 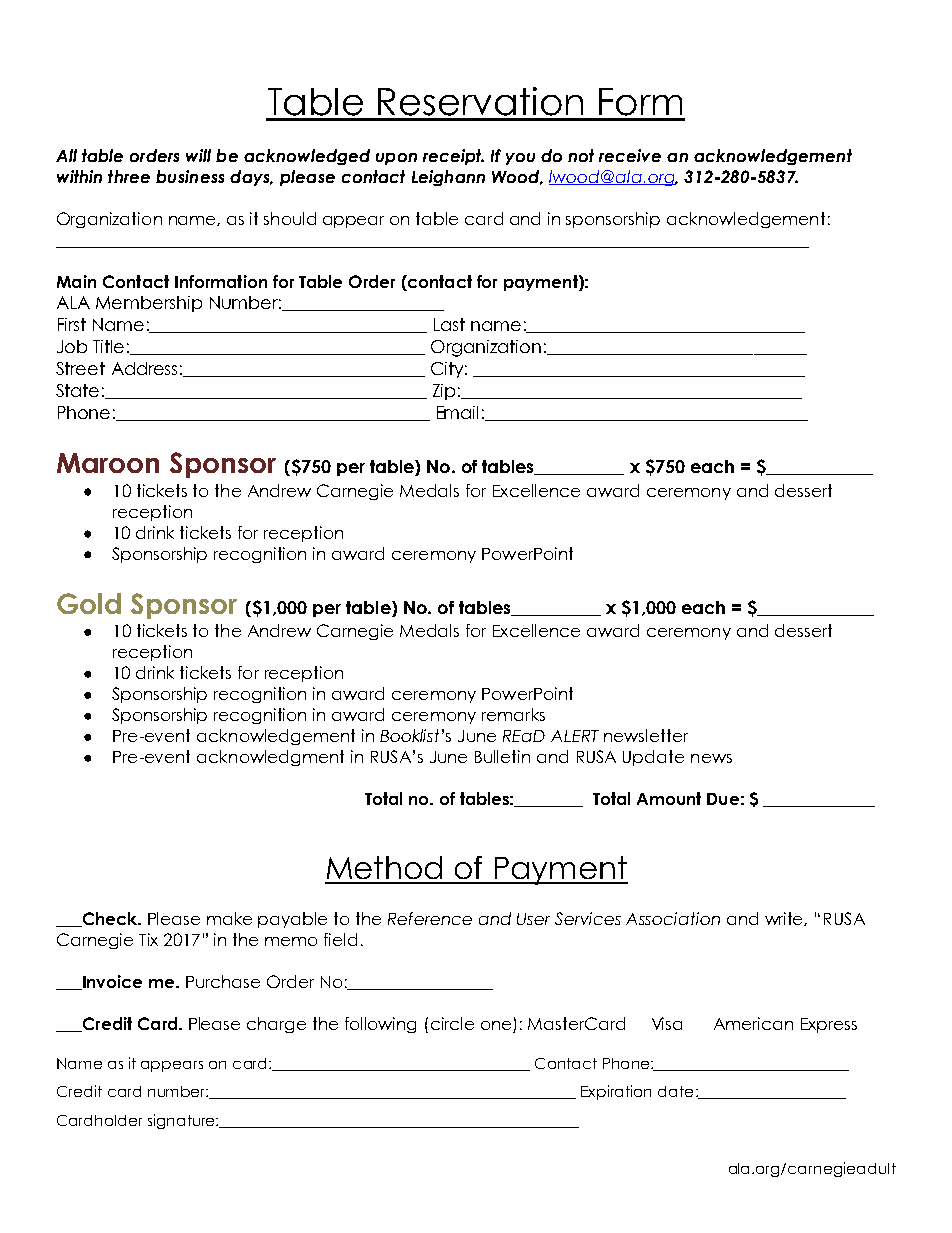 What do you see at coordinates (513, 714) in the screenshot?
I see `remarks` at bounding box center [513, 714].
